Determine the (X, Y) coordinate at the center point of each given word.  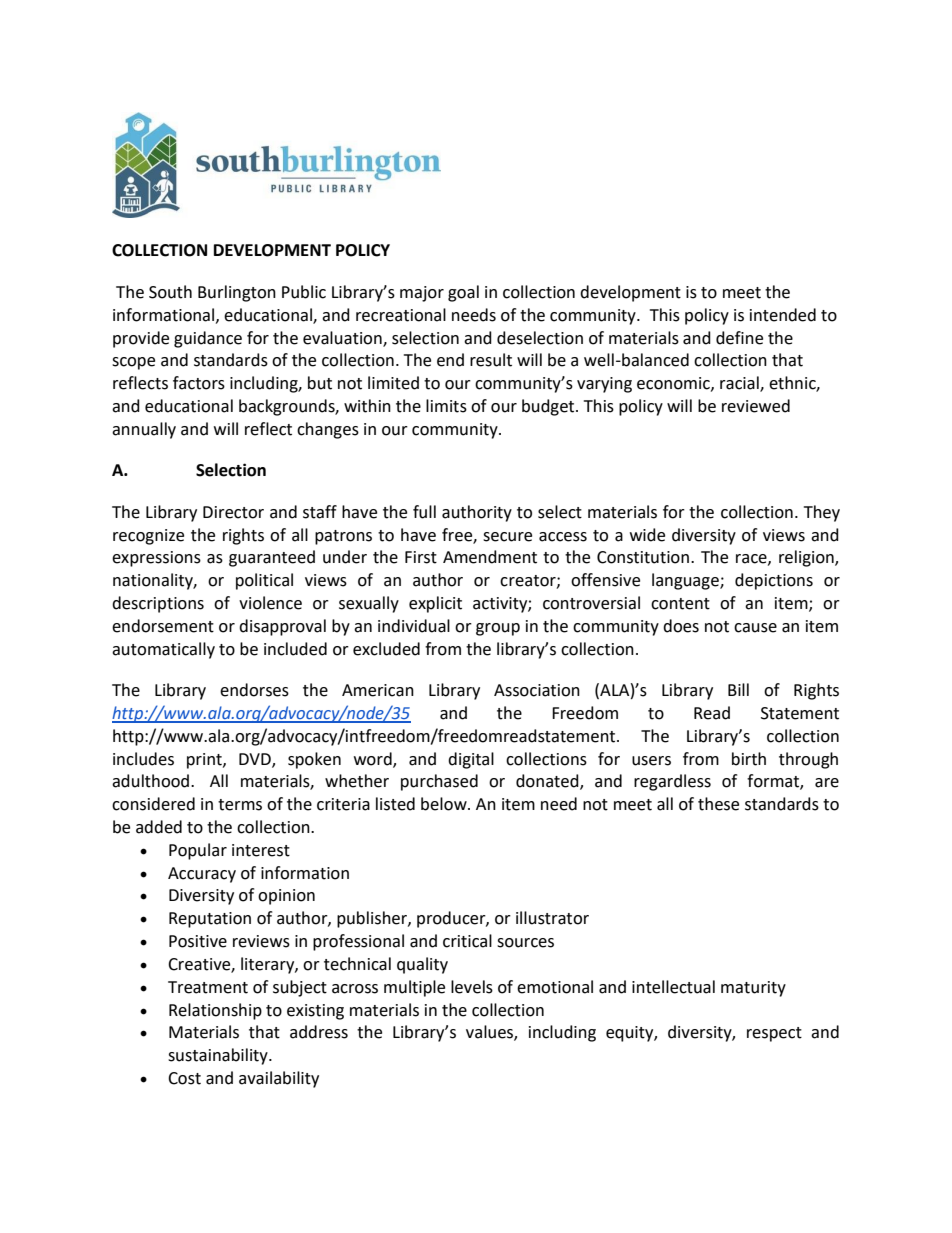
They (822, 513)
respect (774, 1034)
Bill (738, 689)
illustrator (552, 918)
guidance (208, 339)
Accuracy (202, 875)
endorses (254, 690)
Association (537, 690)
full (424, 512)
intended (783, 315)
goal (463, 293)
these (718, 804)
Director (233, 512)
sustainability (219, 1056)
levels (472, 987)
